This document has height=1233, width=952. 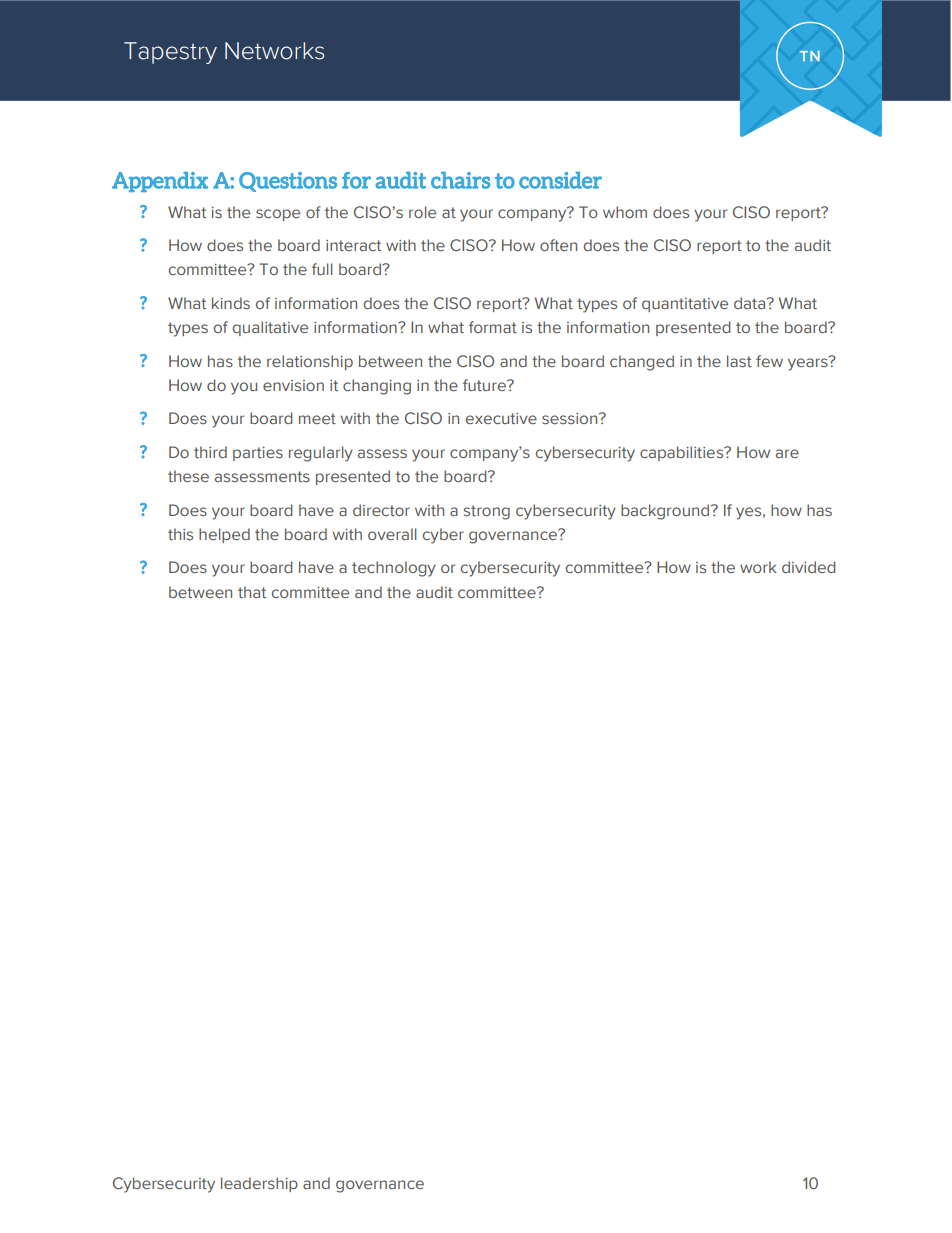 I want to click on whom, so click(x=625, y=212).
